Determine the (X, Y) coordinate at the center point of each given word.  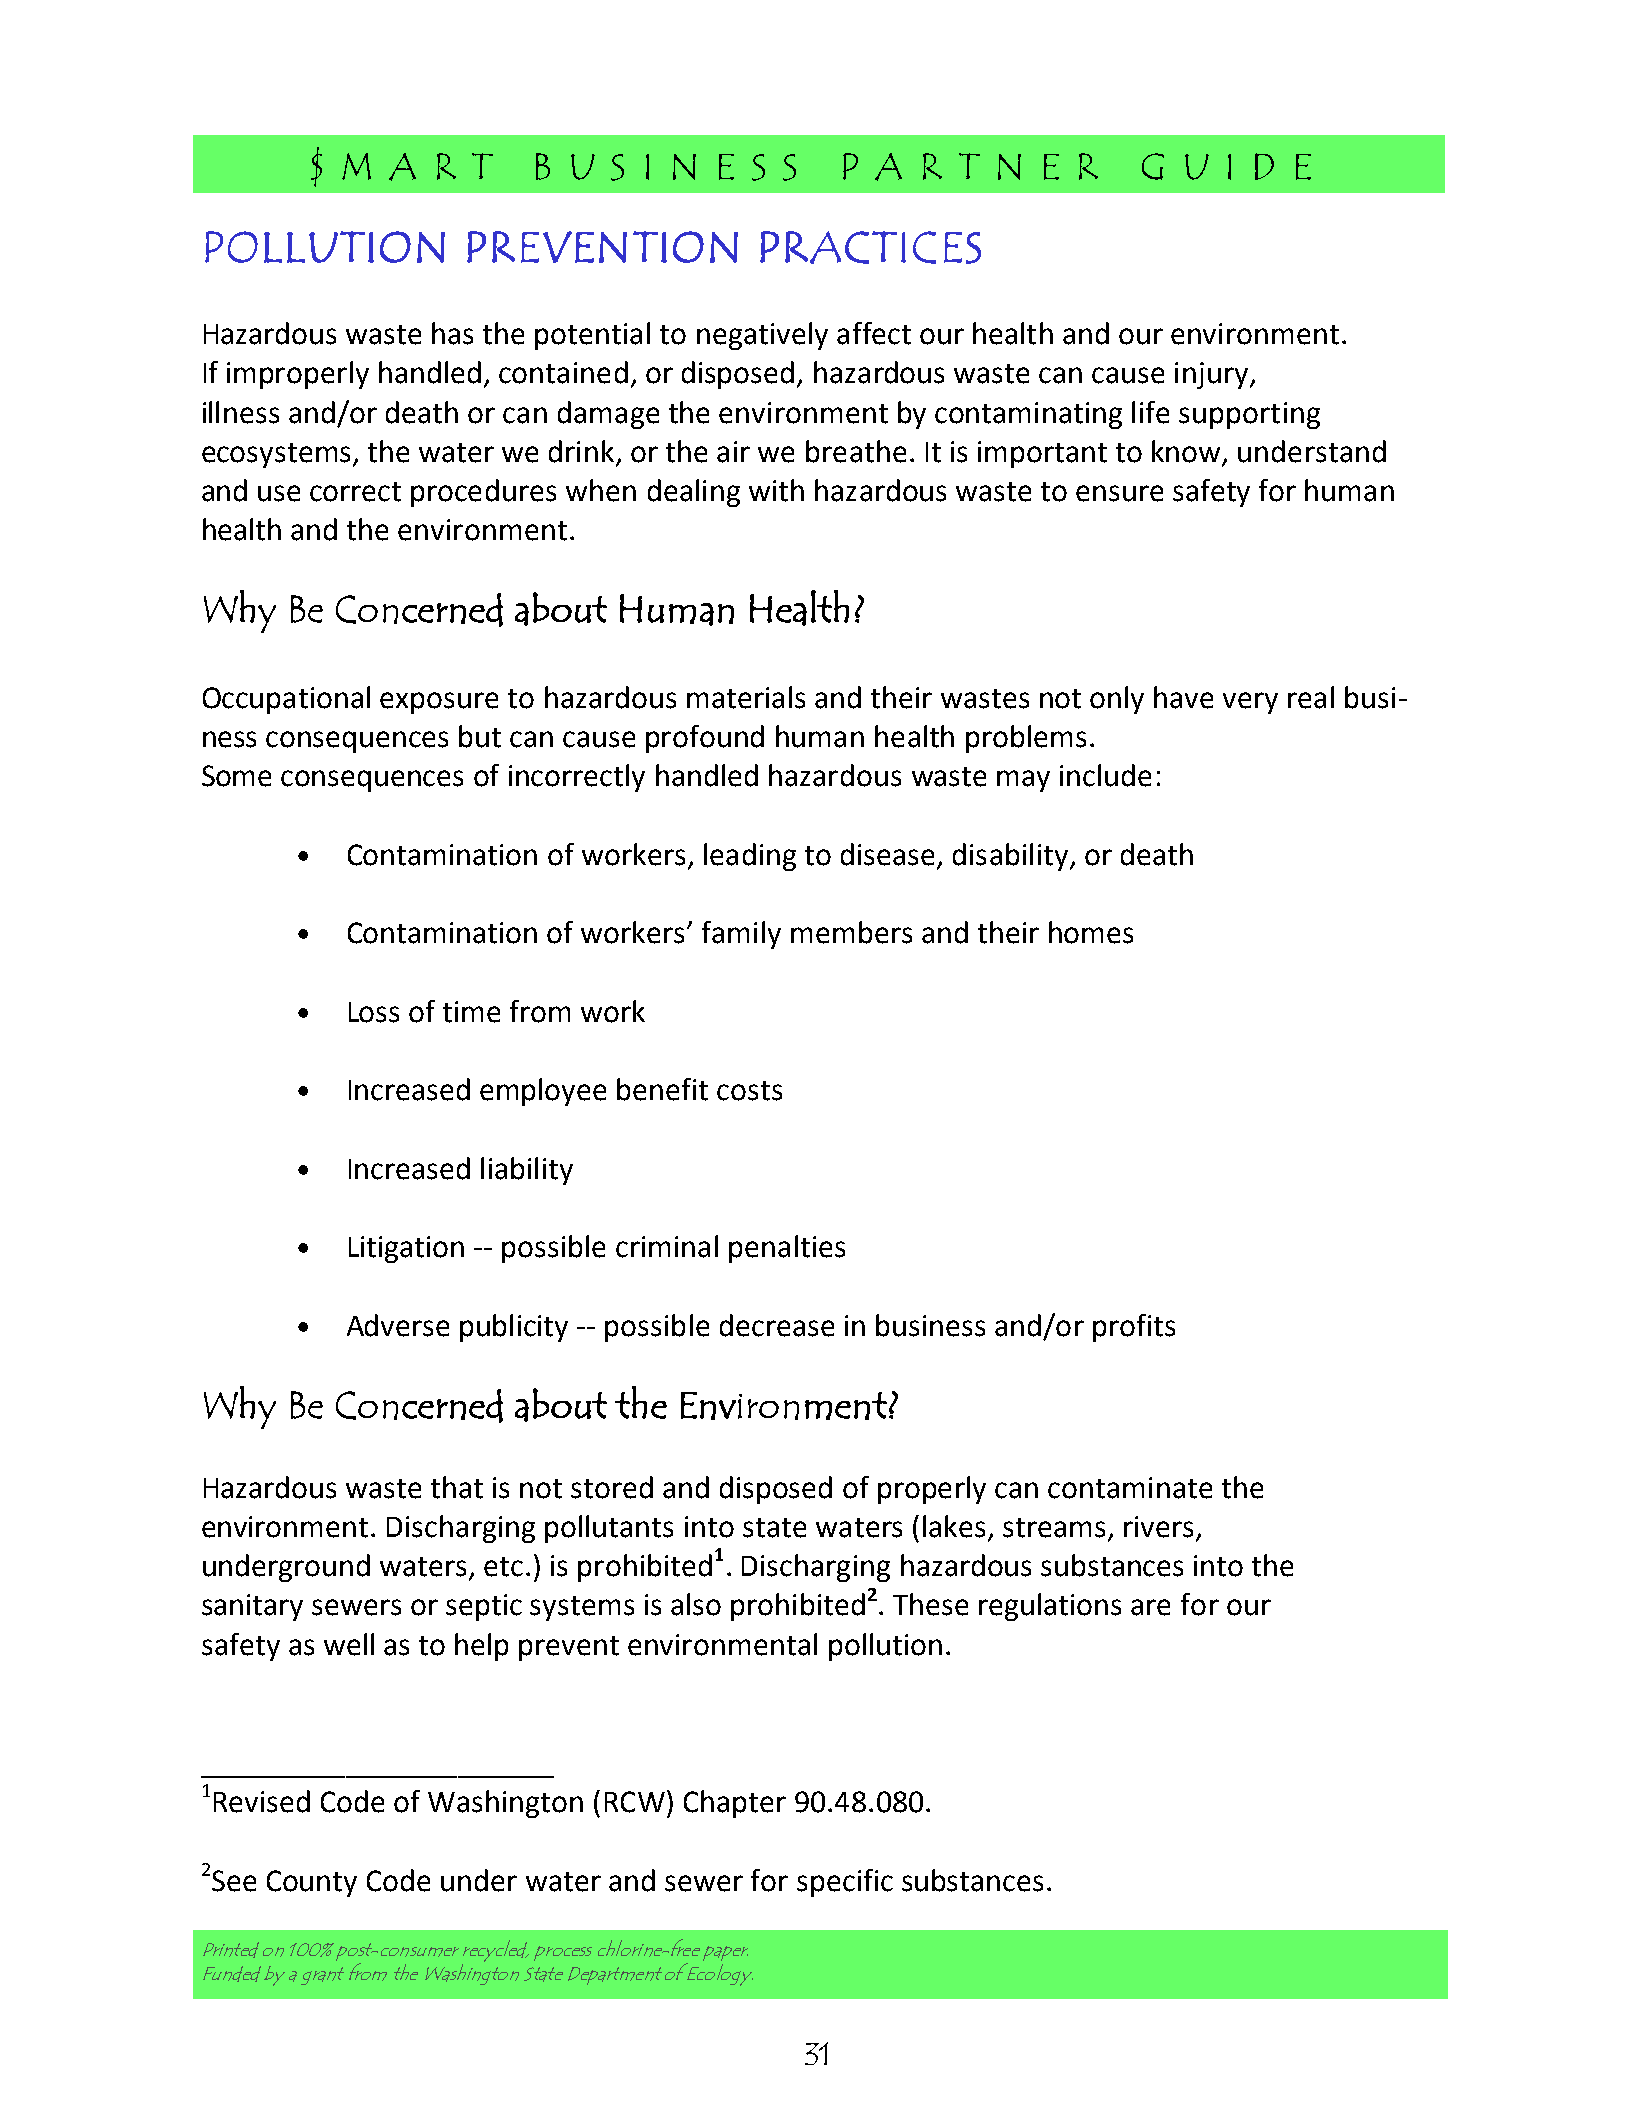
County (312, 1883)
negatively (762, 336)
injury (1211, 375)
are (1150, 1607)
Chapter (735, 1804)
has (452, 333)
